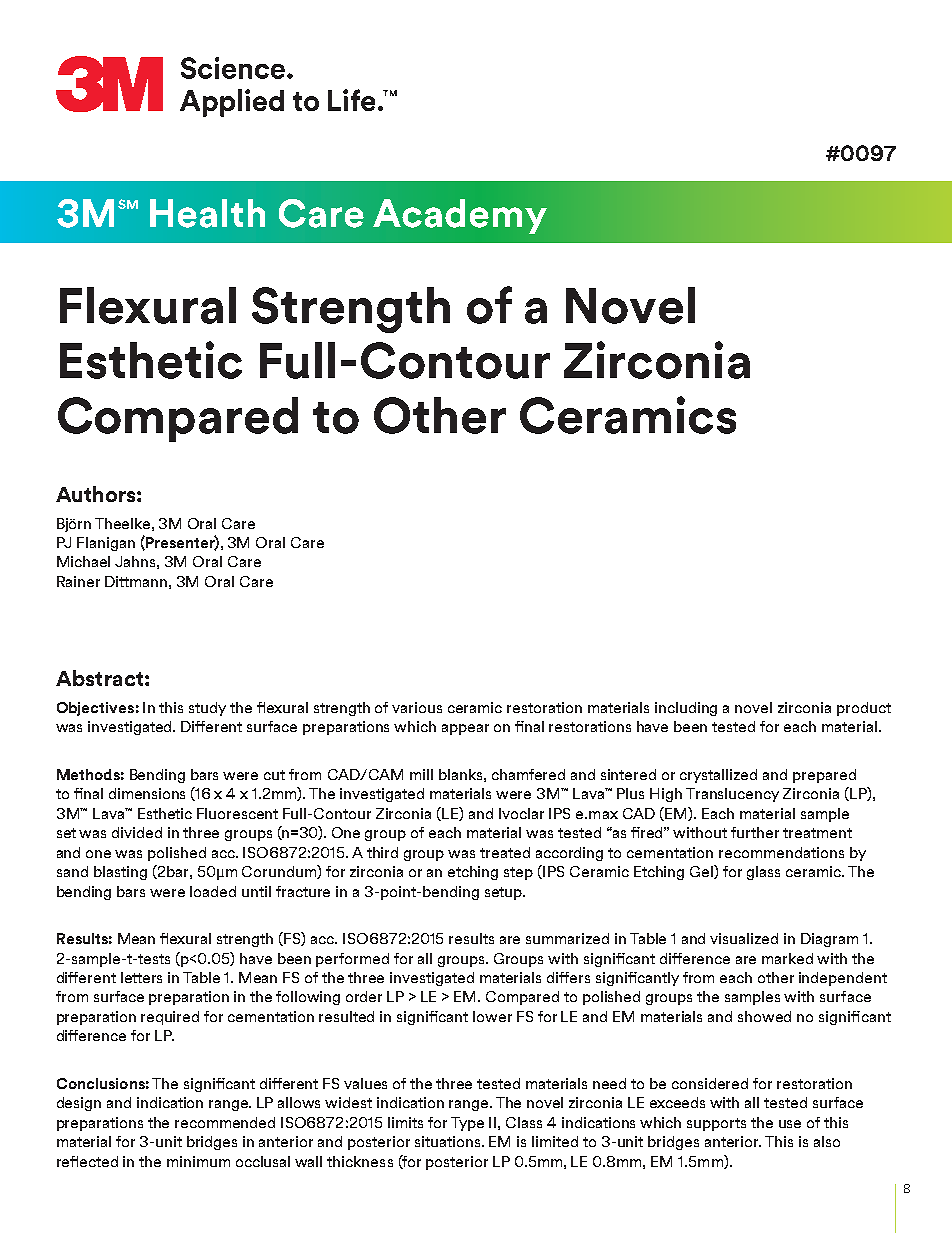  Describe the element at coordinates (83, 561) in the screenshot. I see `Michael` at that location.
